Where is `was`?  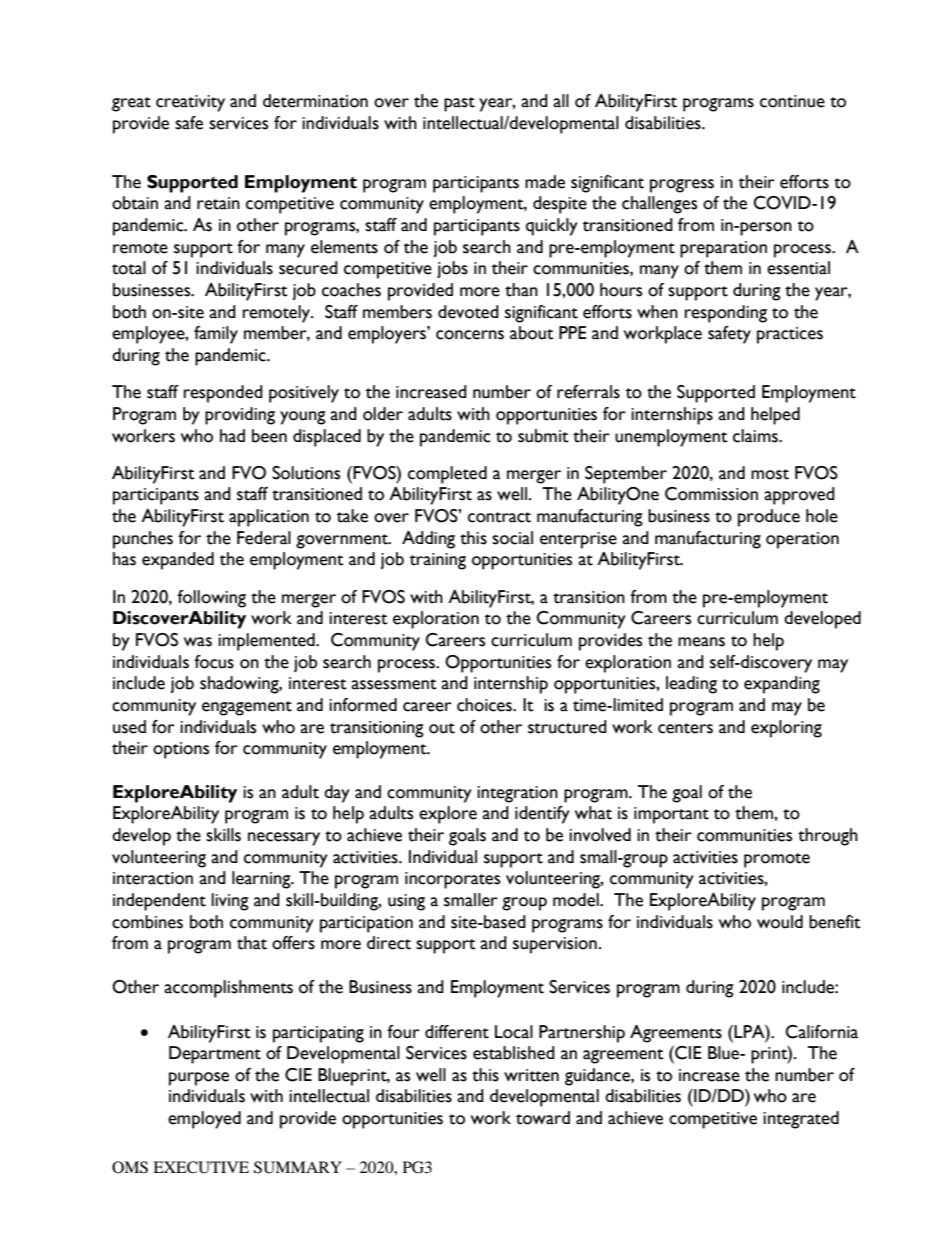
was is located at coordinates (198, 642).
